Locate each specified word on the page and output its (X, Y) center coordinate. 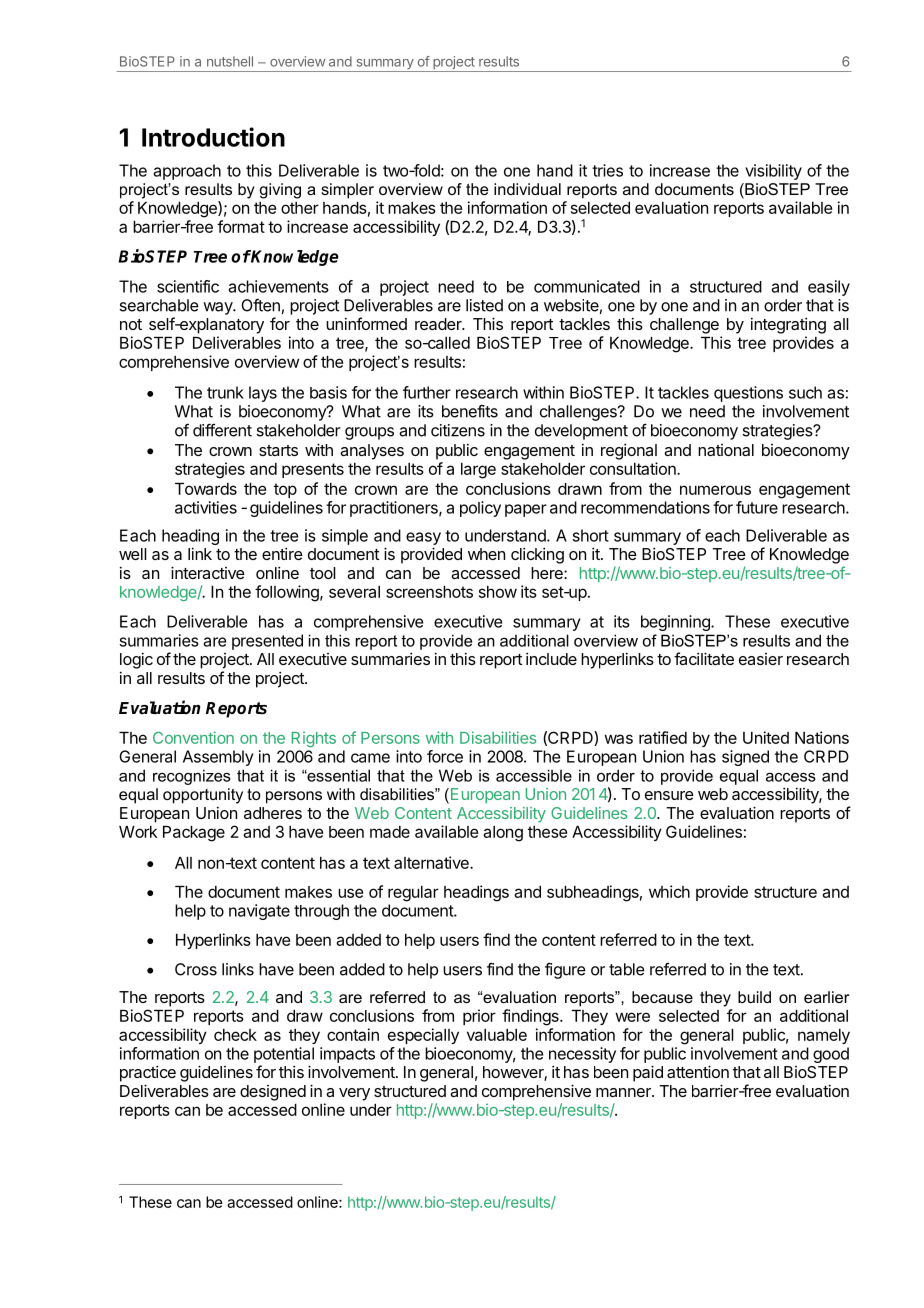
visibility (773, 172)
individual (527, 189)
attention (698, 1071)
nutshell (230, 61)
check (235, 1035)
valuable (497, 1035)
